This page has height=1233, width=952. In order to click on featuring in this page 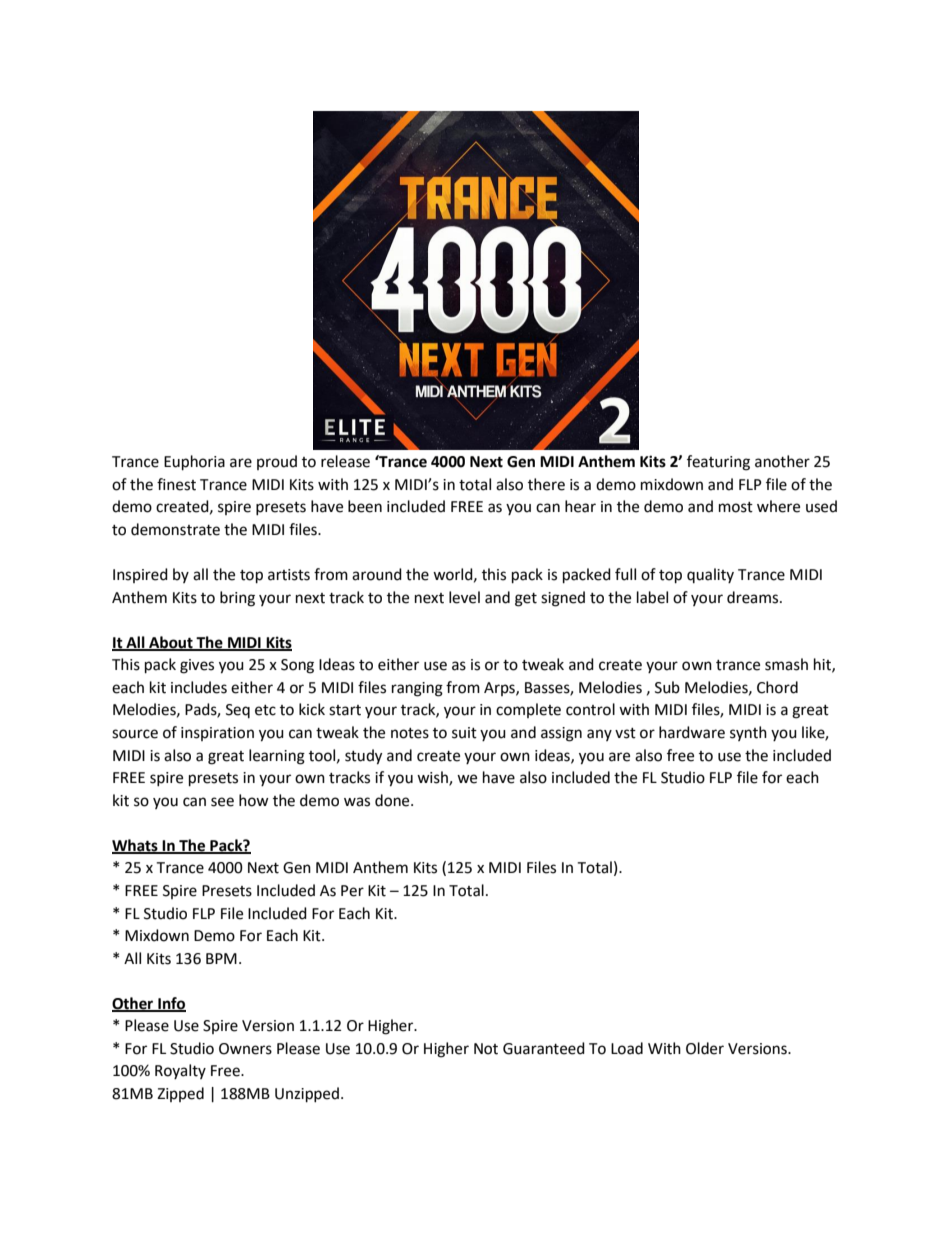, I will do `click(718, 463)`.
